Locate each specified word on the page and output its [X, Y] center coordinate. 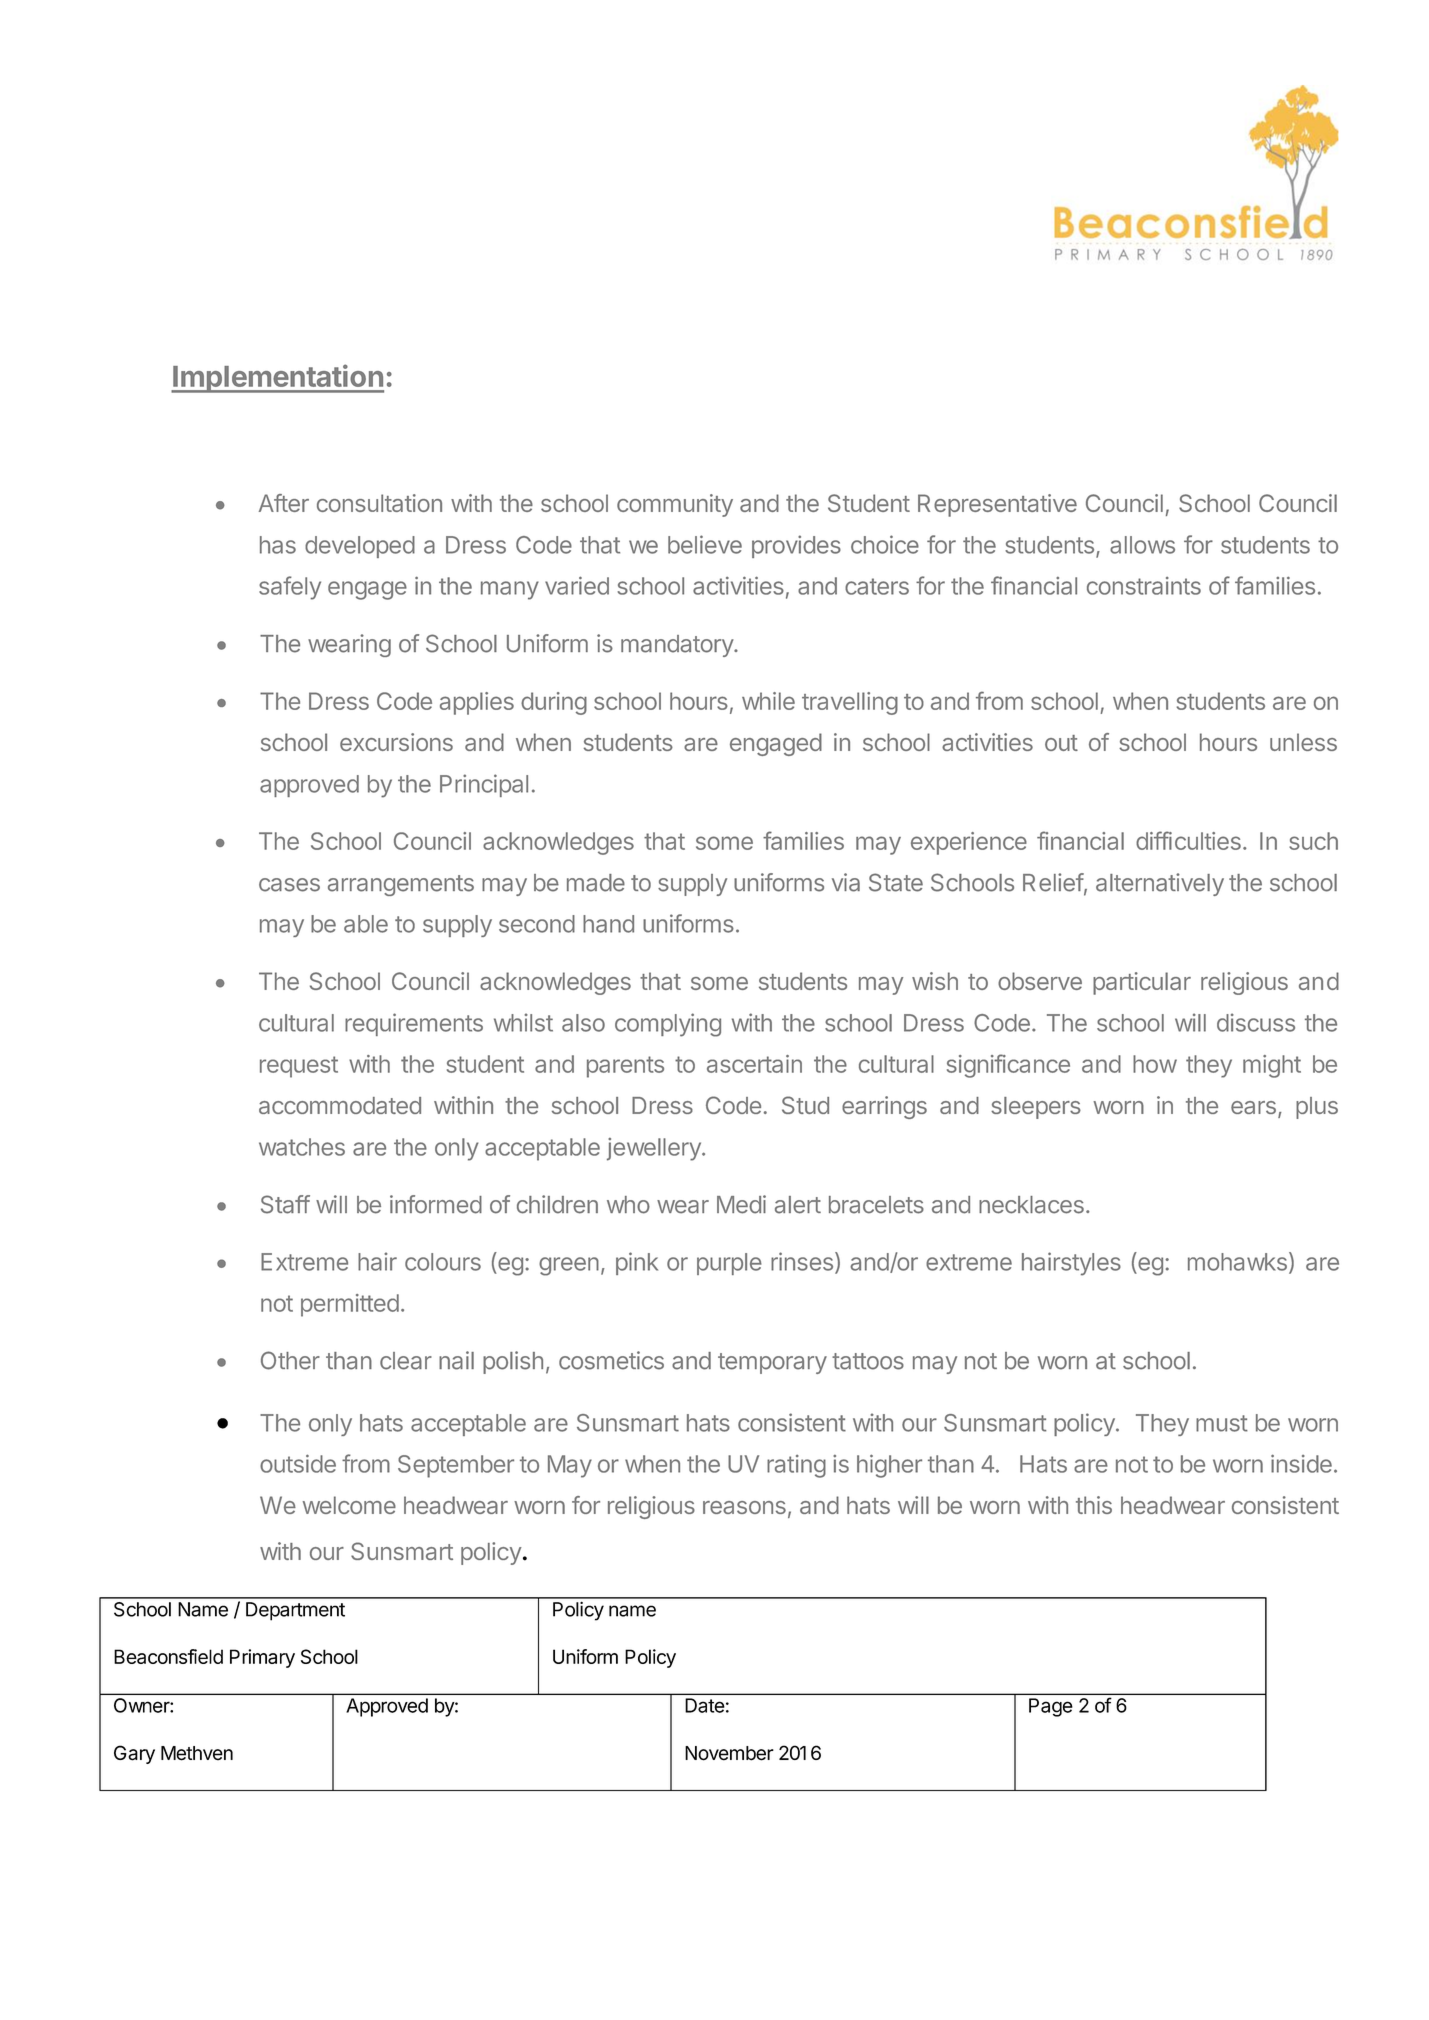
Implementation [277, 378]
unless [1303, 742]
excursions [396, 742]
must [1222, 1423]
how [1155, 1064]
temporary [772, 1363]
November [729, 1753]
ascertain [754, 1064]
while [768, 701]
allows [1142, 545]
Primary [262, 1658]
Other [290, 1360]
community [675, 505]
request [299, 1067]
